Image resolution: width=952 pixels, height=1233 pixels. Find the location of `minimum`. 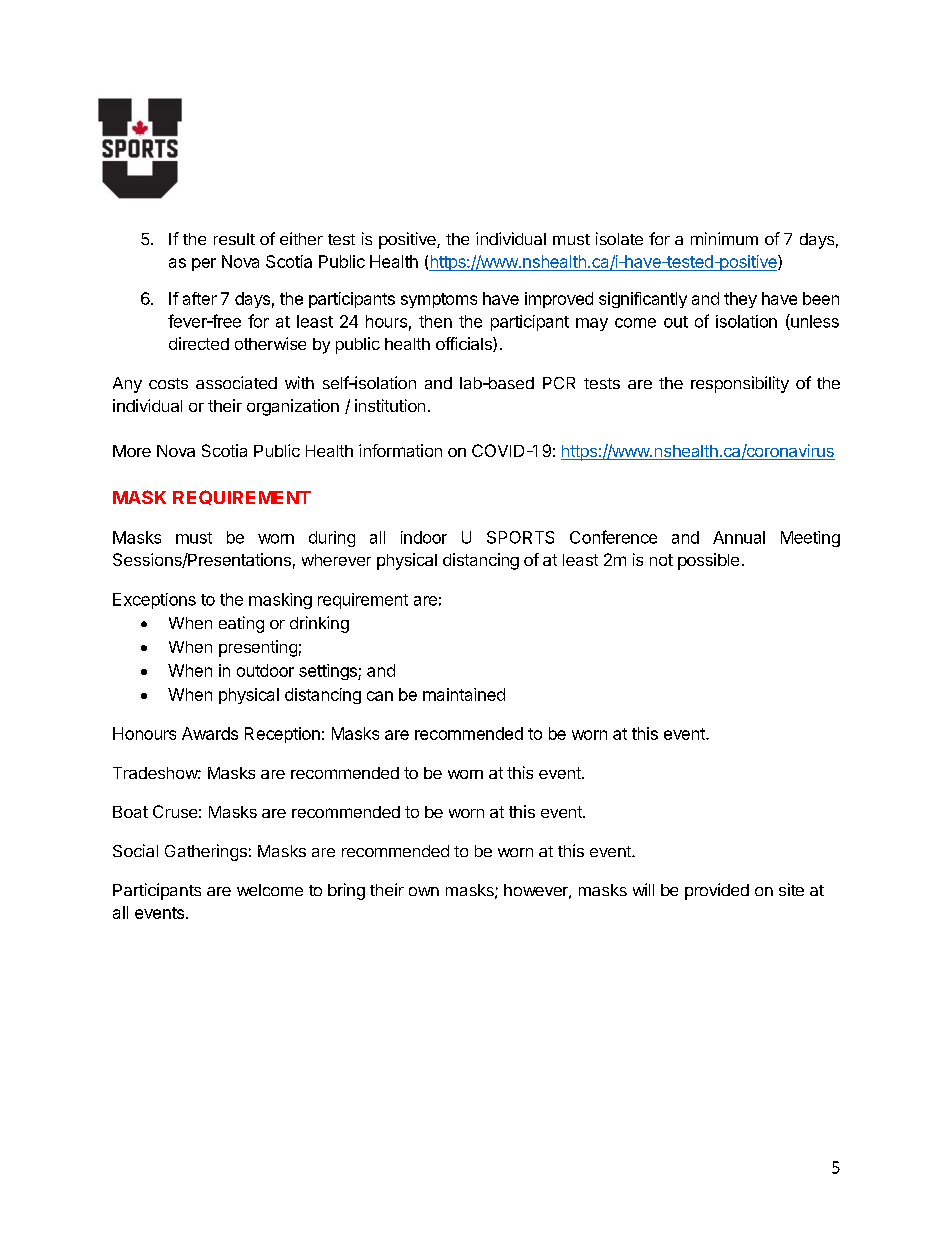

minimum is located at coordinates (724, 238).
